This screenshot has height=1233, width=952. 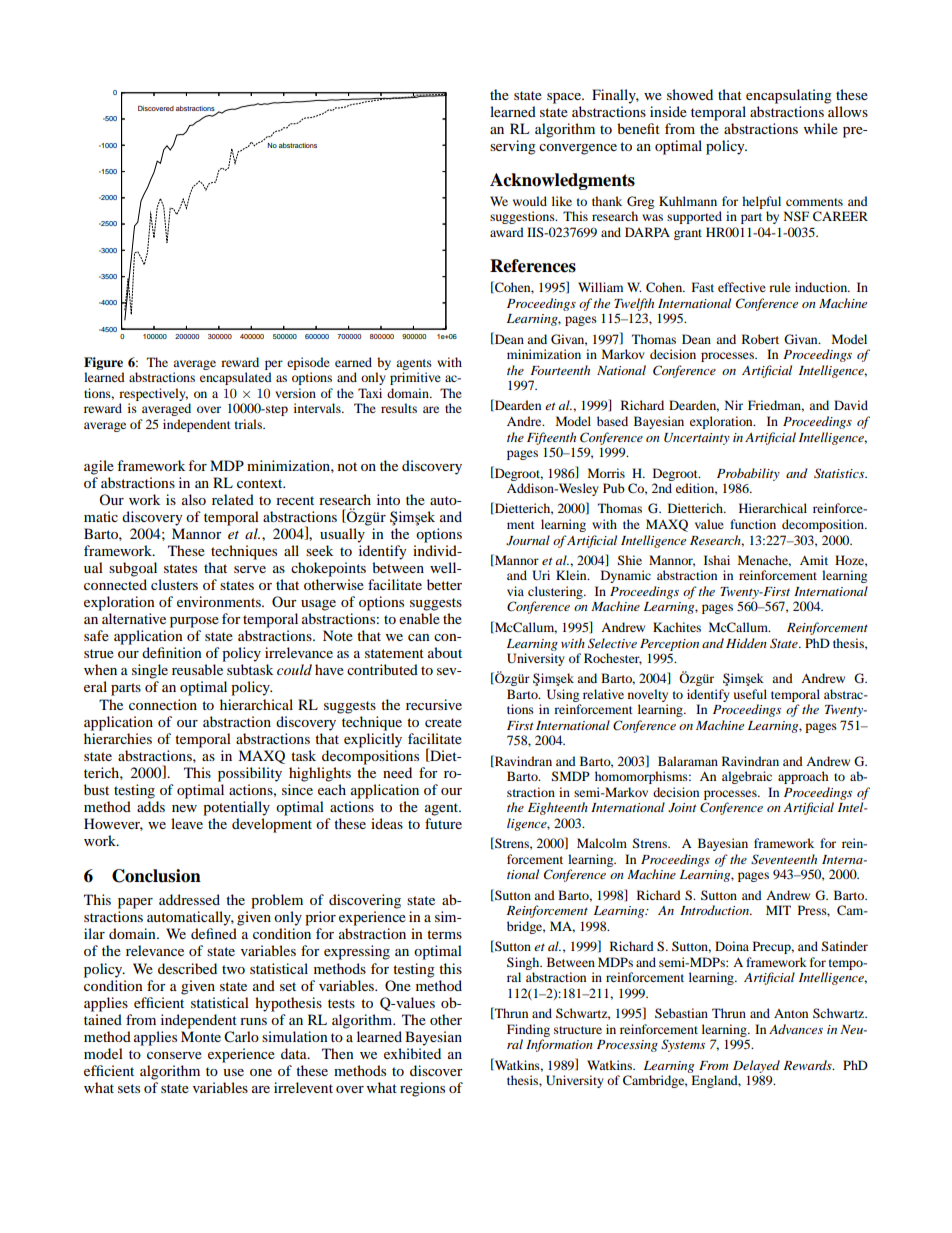 I want to click on trials, so click(x=250, y=424).
